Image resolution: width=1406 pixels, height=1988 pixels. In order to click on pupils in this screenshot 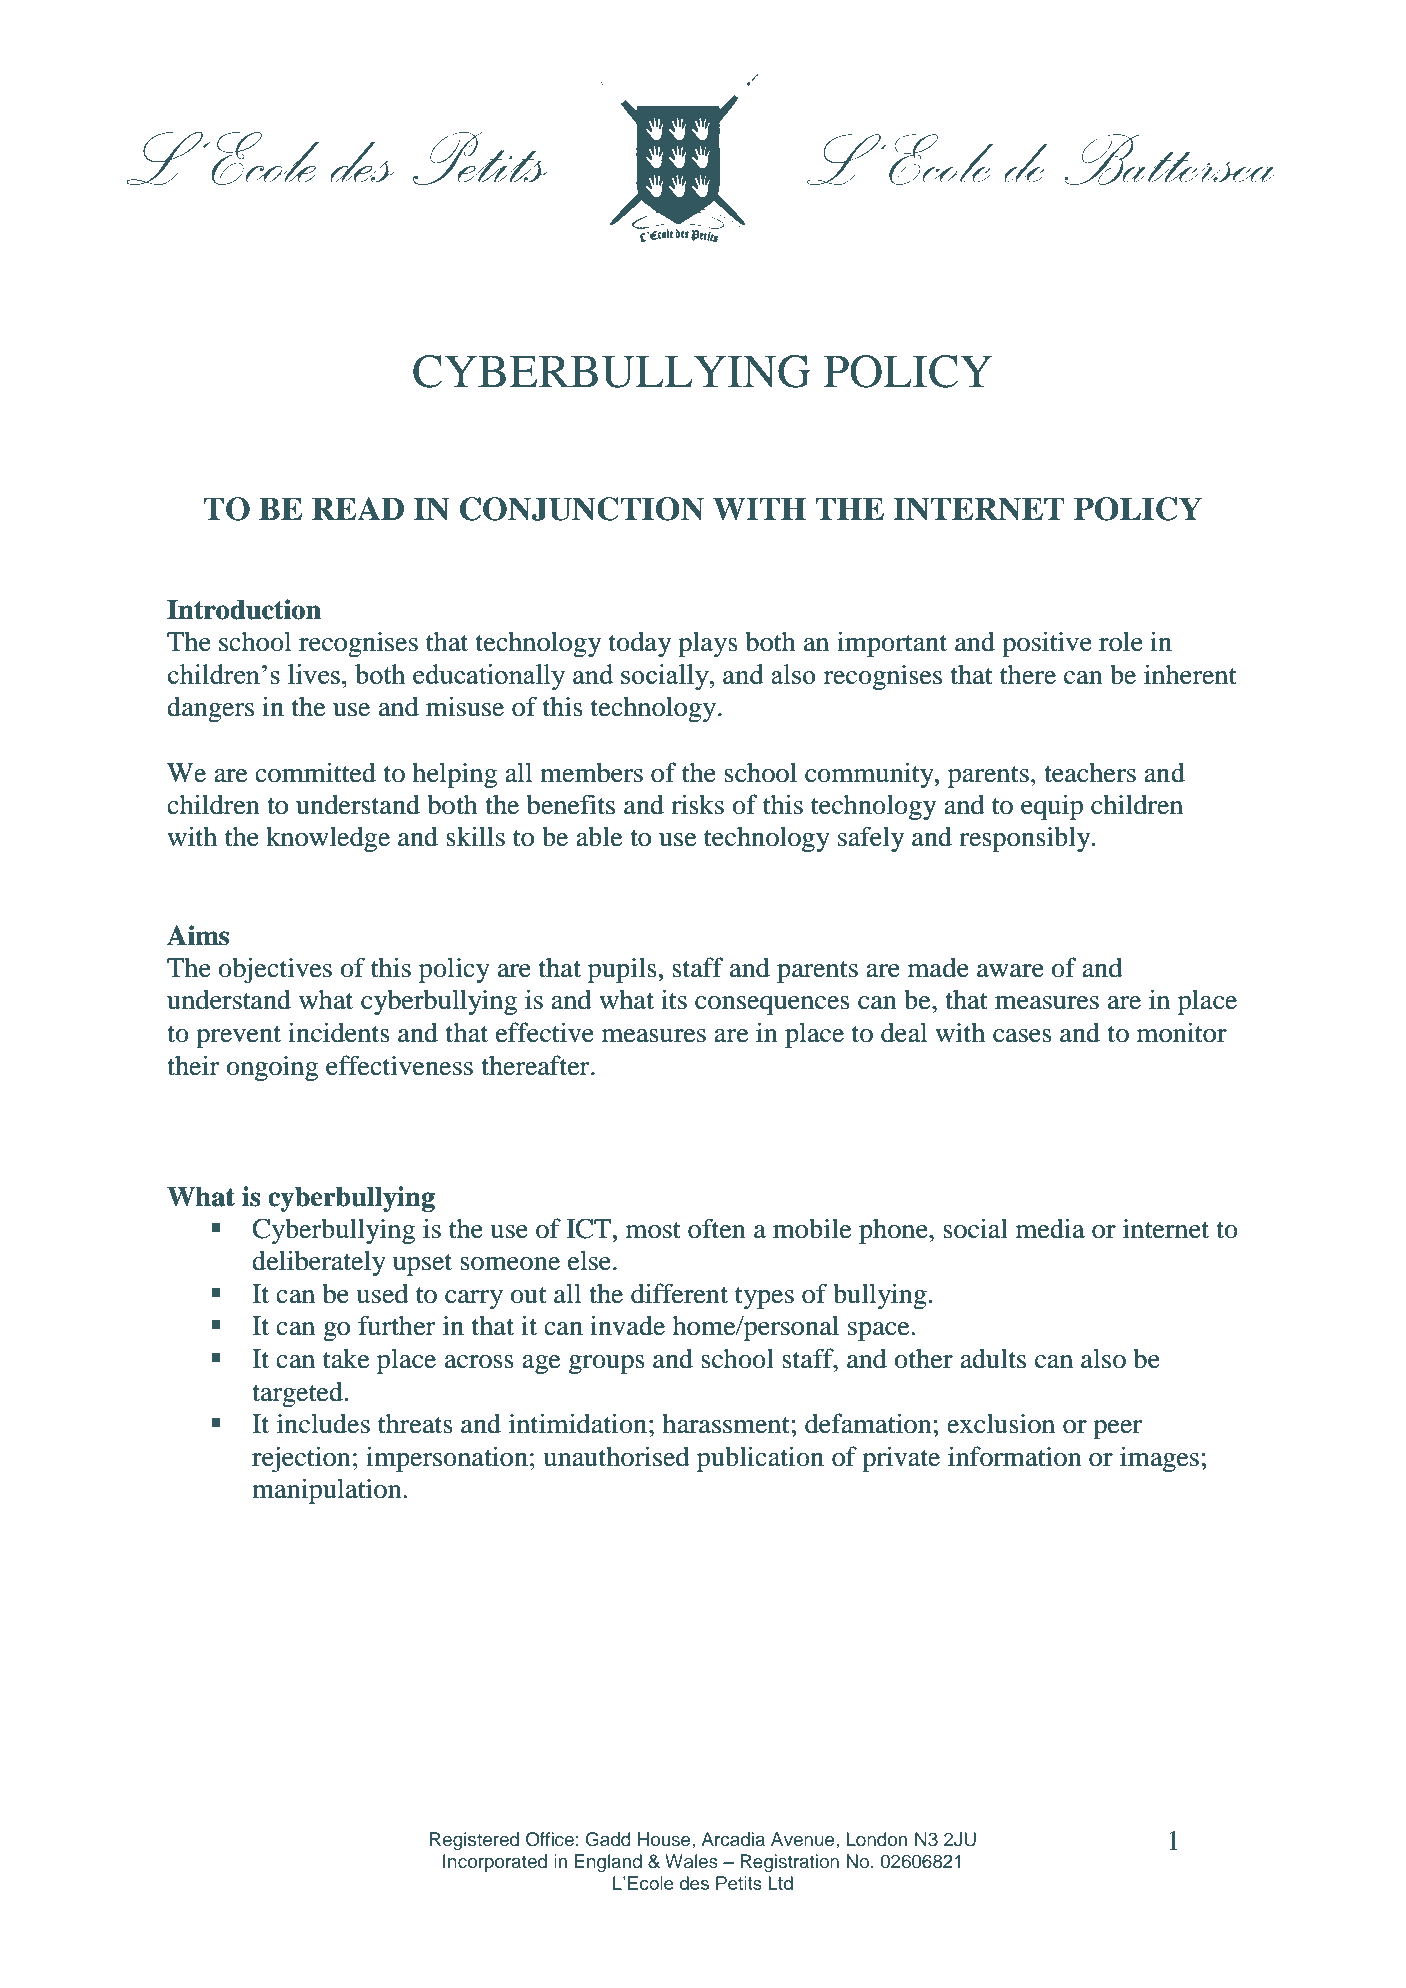, I will do `click(622, 970)`.
